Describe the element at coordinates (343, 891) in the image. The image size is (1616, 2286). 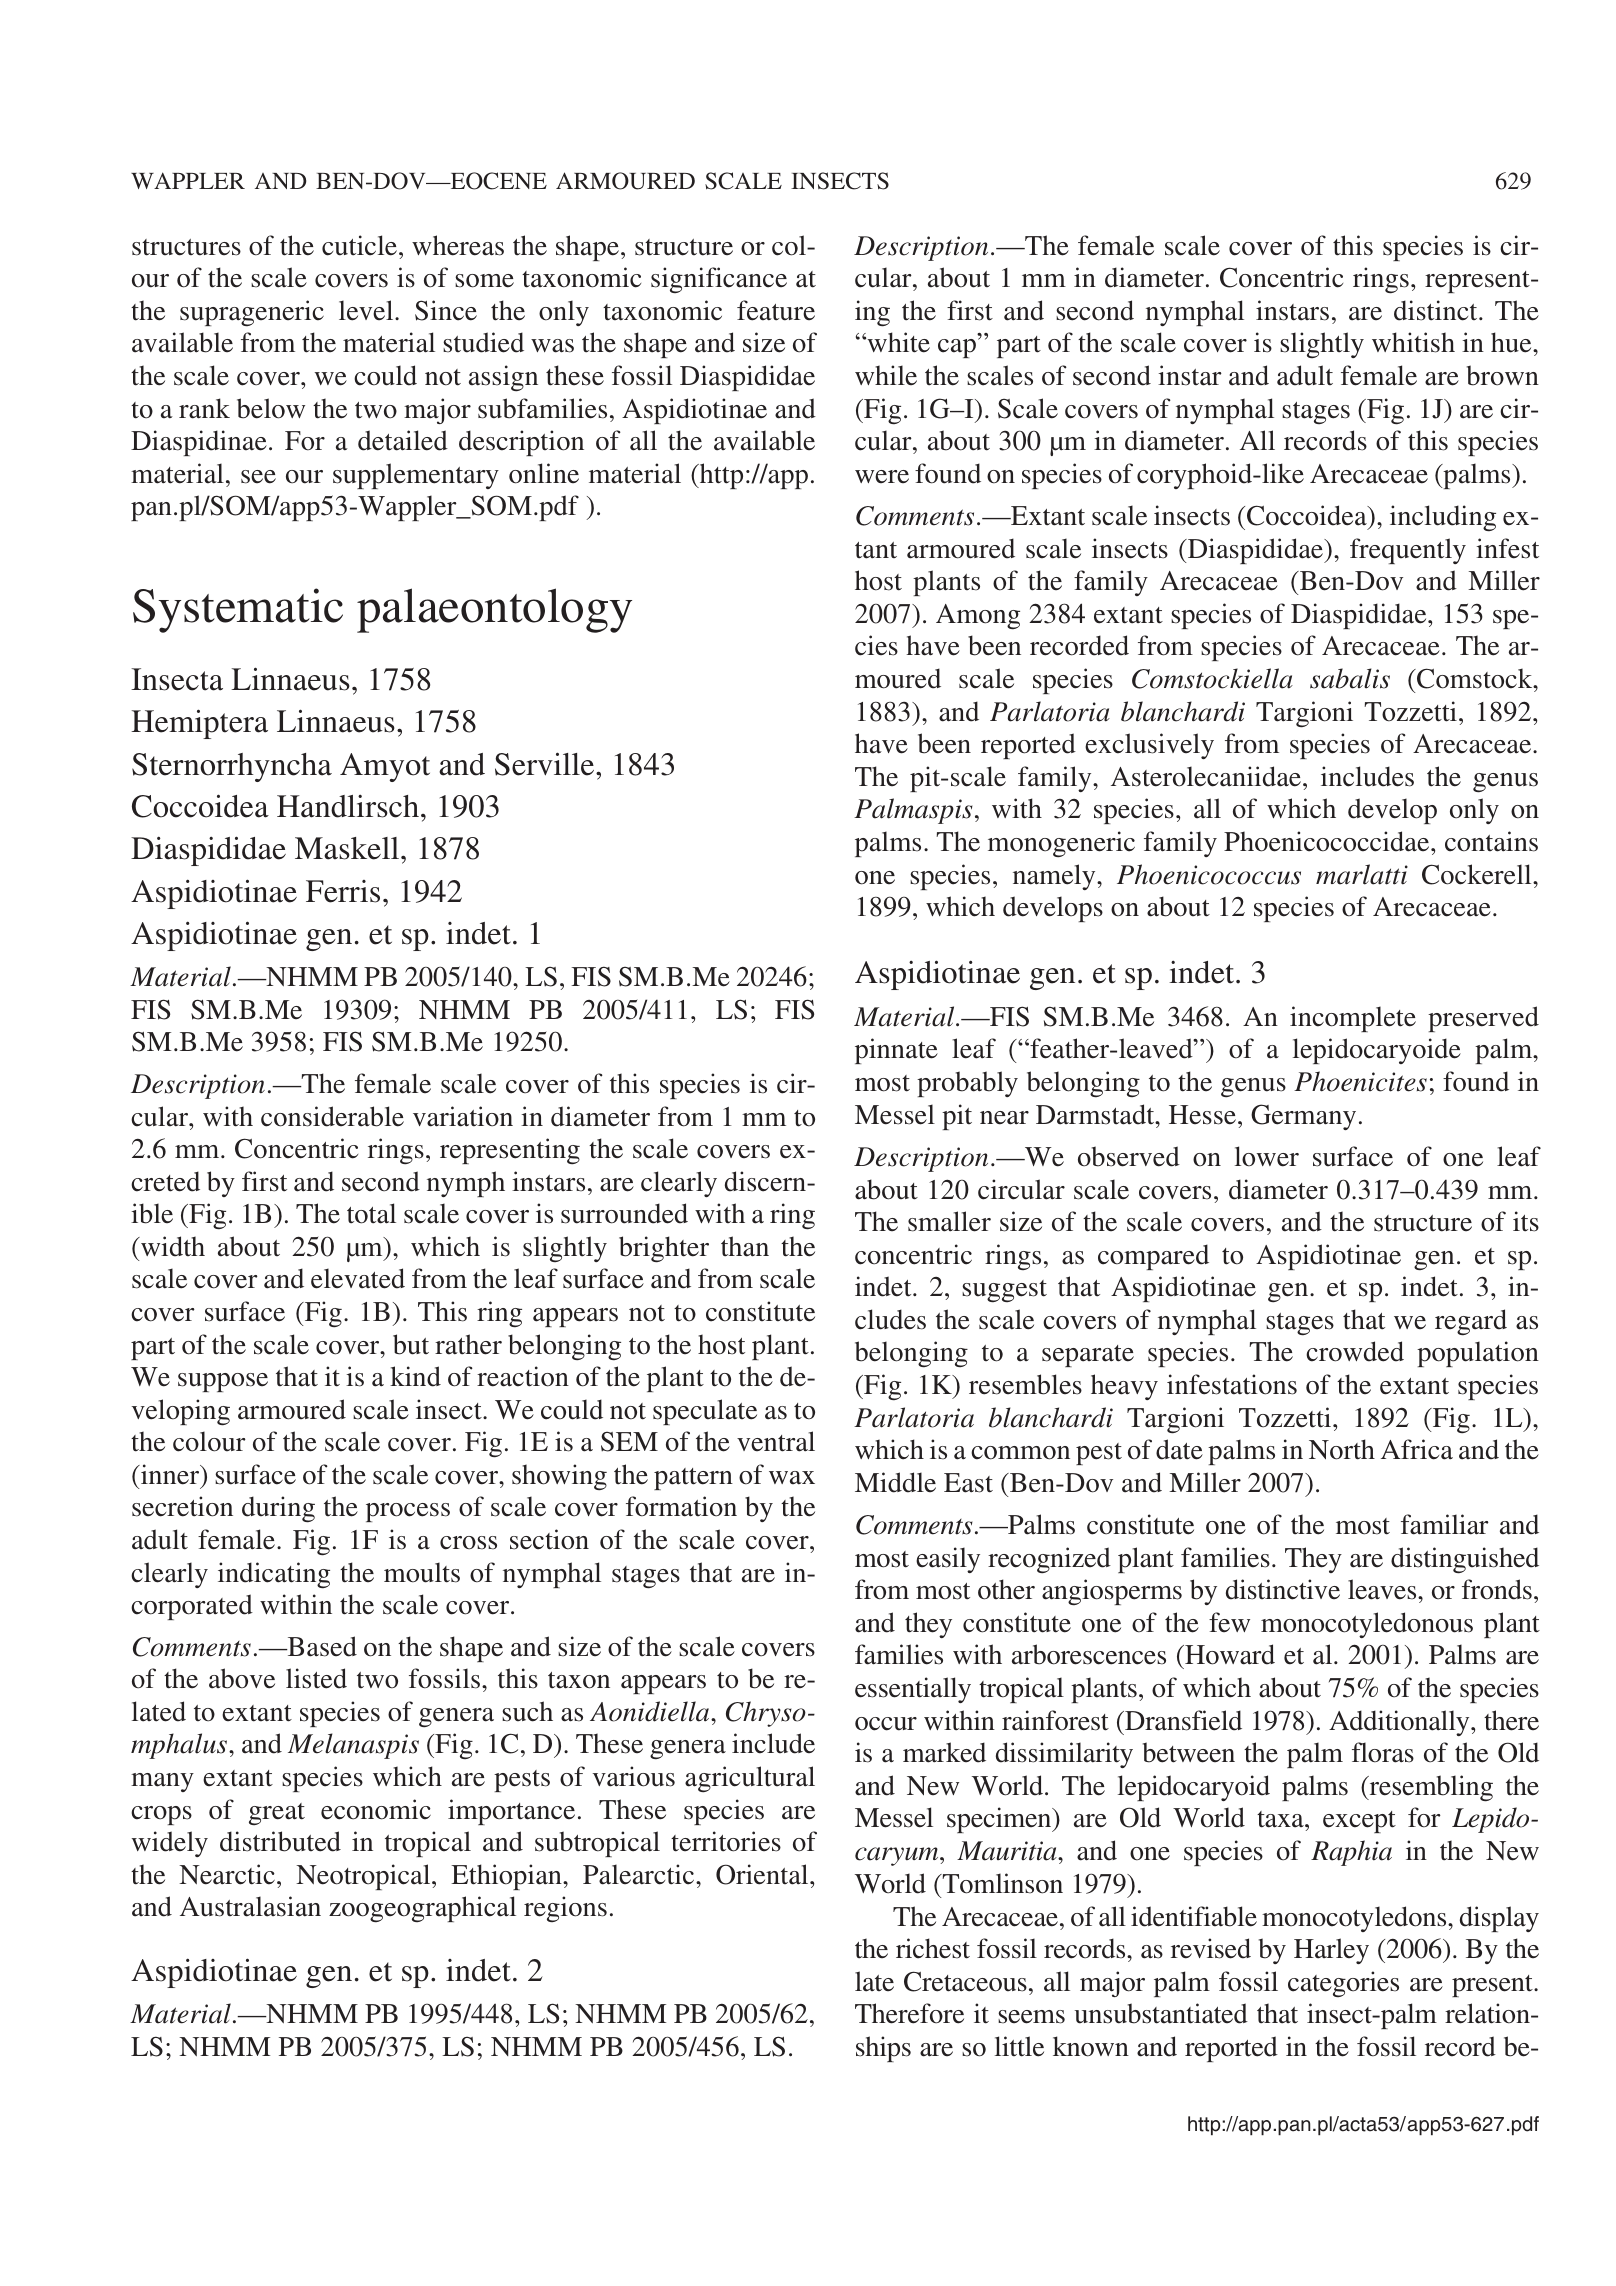
I see `Ferris` at that location.
